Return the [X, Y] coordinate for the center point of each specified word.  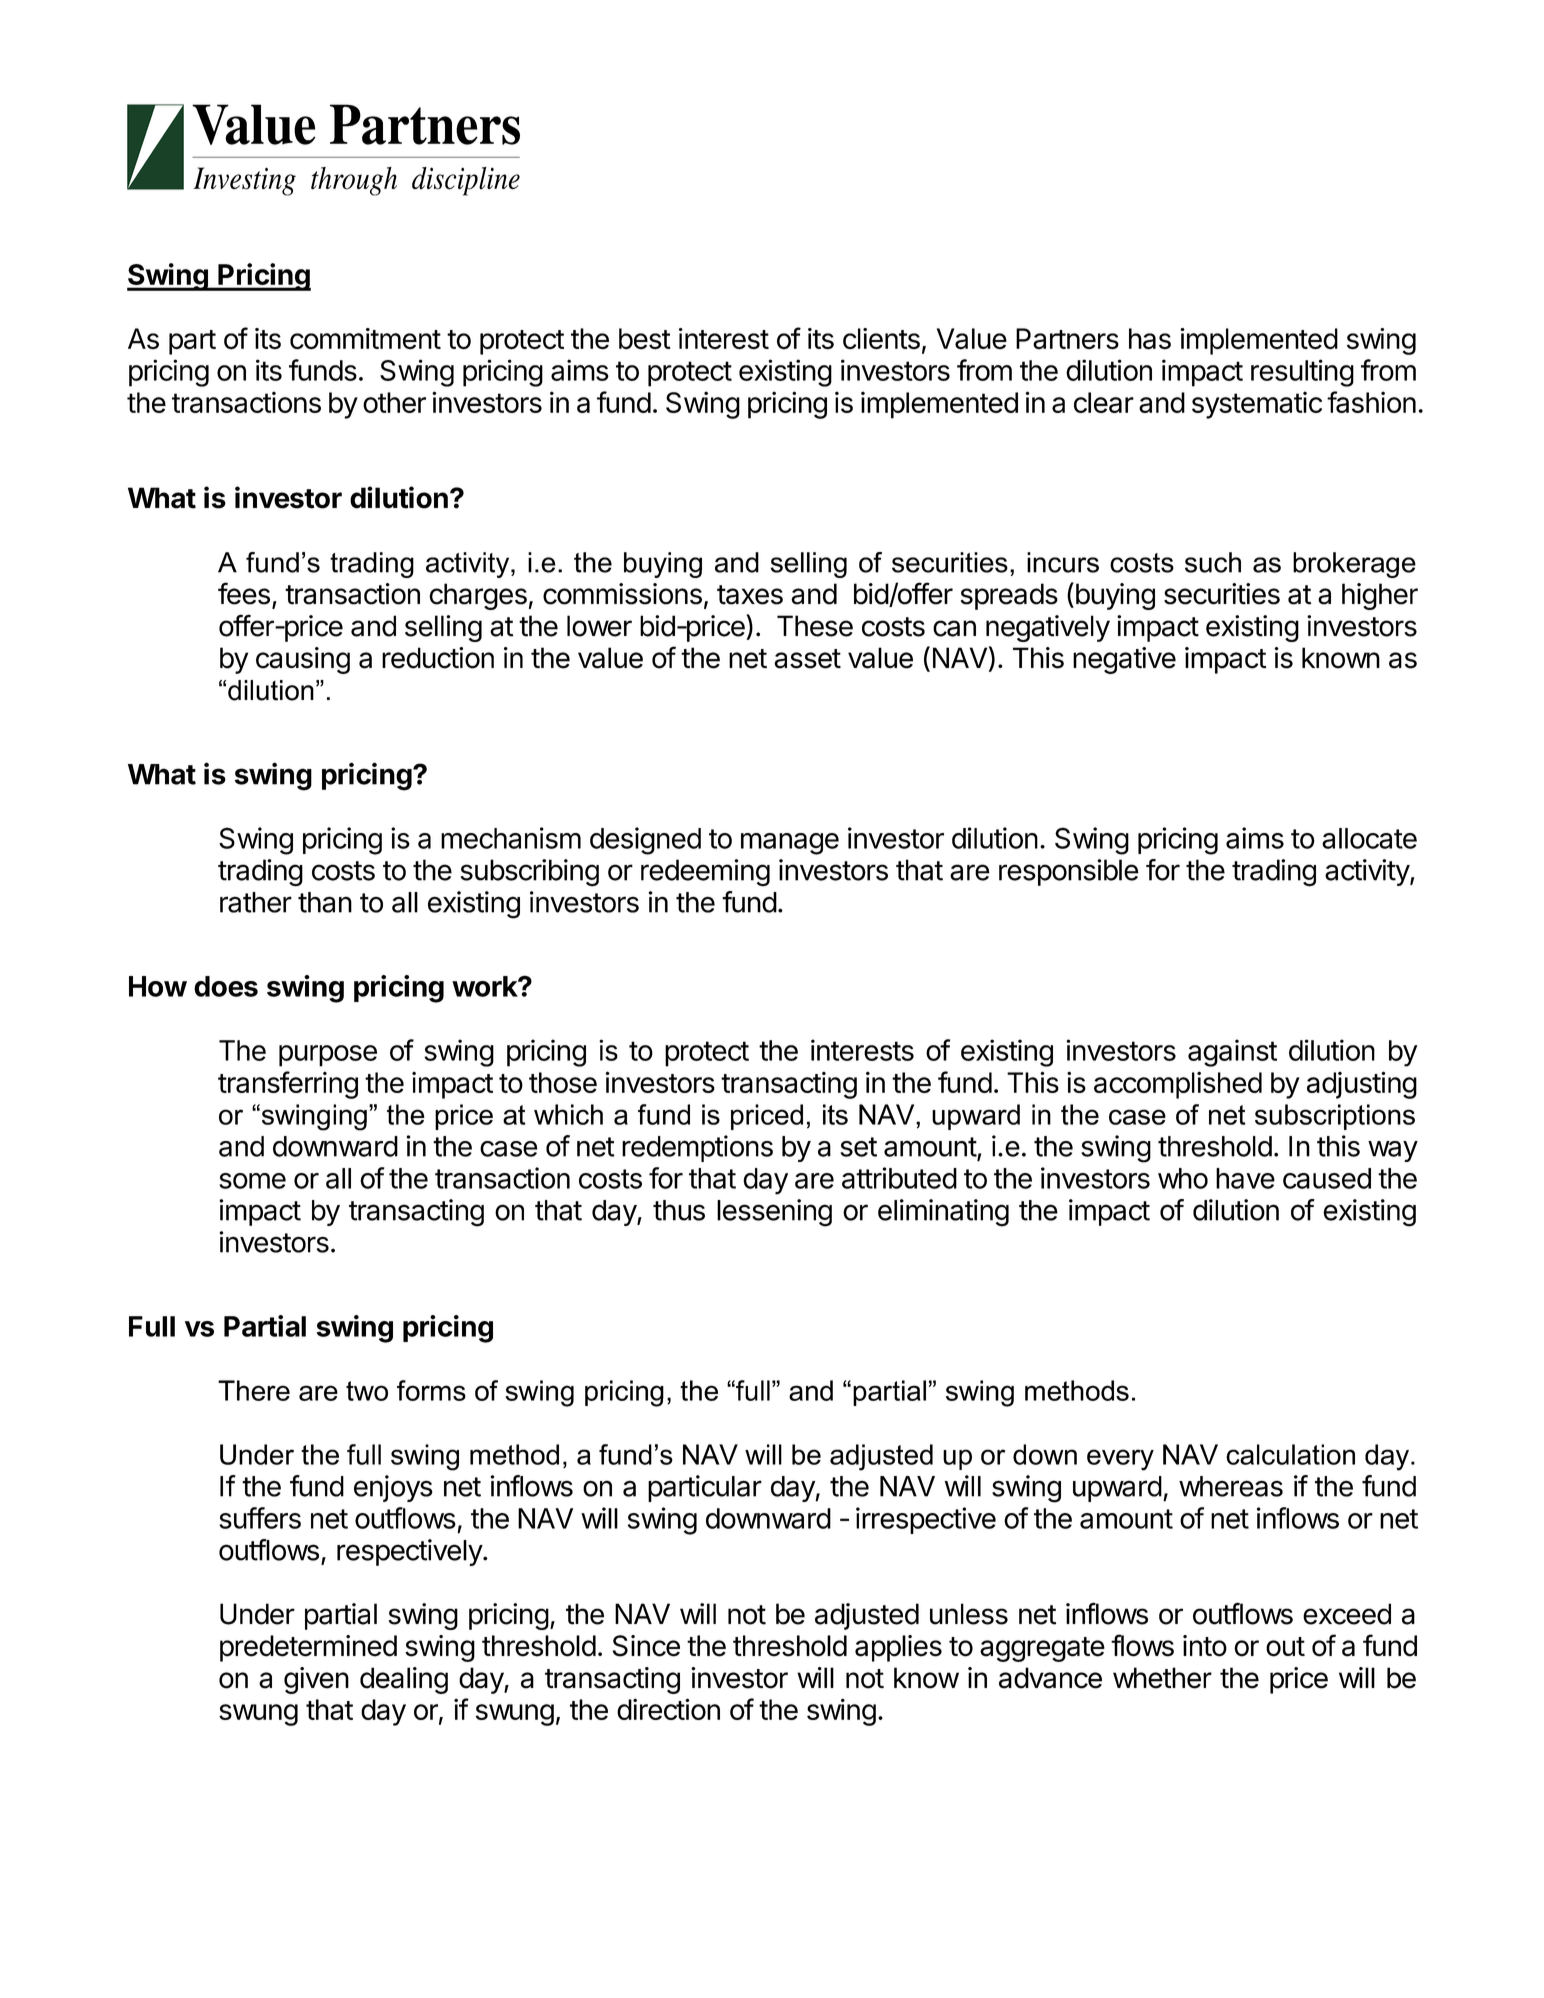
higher [1380, 596]
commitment [365, 339]
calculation [1290, 1454]
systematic [1257, 405]
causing [303, 660]
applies [898, 1648]
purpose [328, 1056]
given [316, 1680]
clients [881, 339]
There [254, 1390]
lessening [774, 1213]
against [1232, 1053]
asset [807, 659]
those [563, 1082]
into [1205, 1646]
